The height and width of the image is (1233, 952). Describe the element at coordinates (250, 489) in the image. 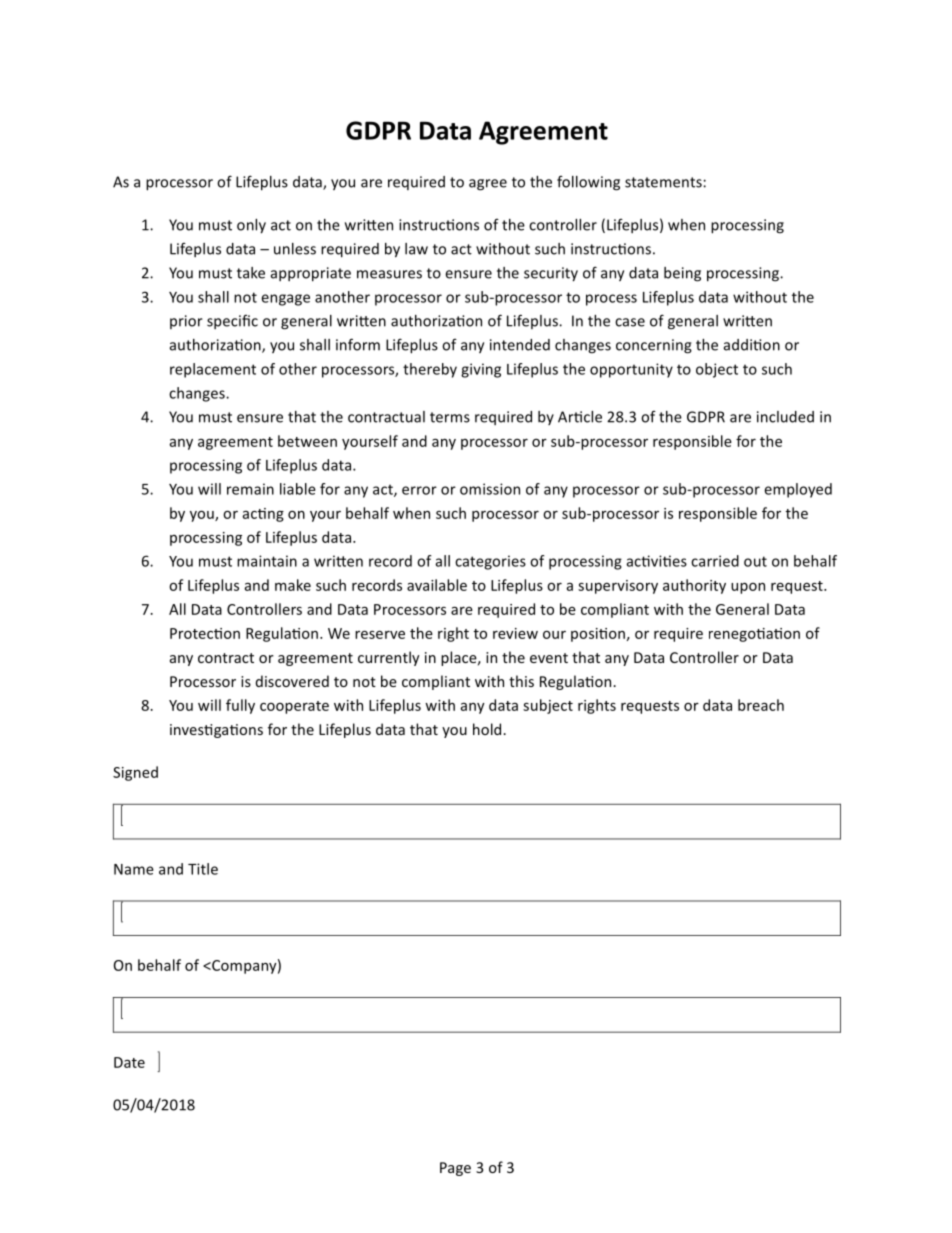

I see `remain` at that location.
